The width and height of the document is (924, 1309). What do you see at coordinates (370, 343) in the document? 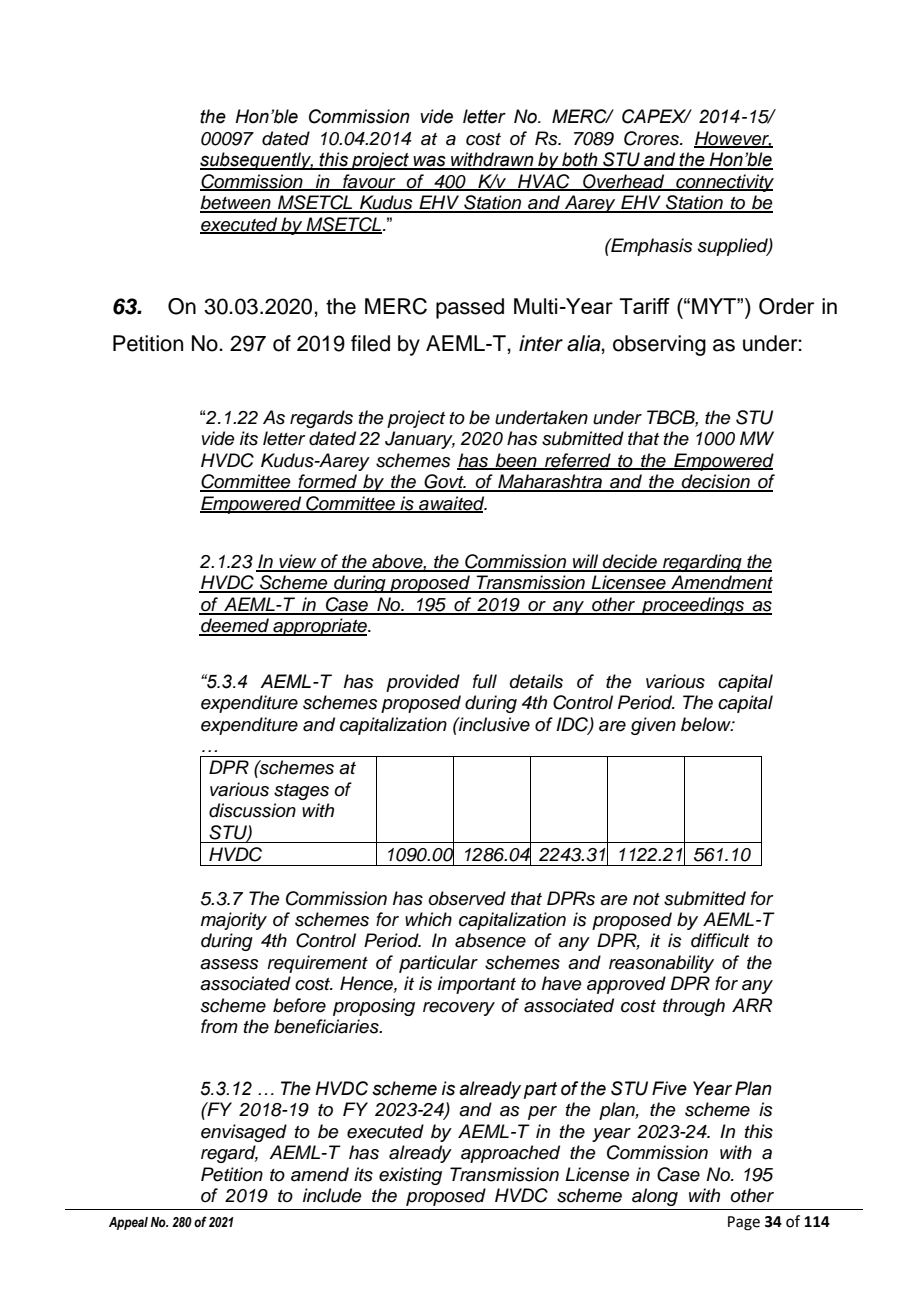
I see `filed` at bounding box center [370, 343].
